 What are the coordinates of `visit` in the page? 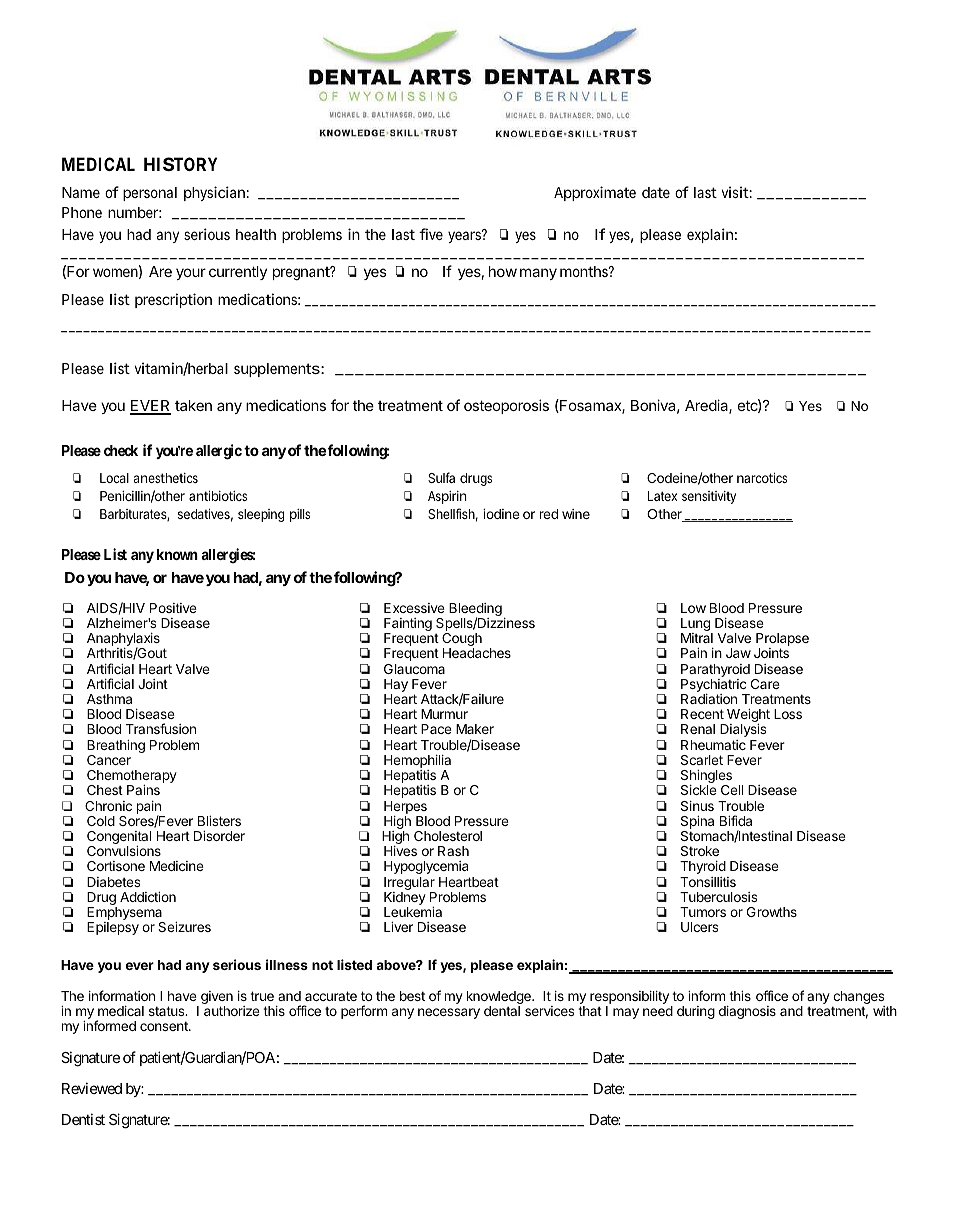 It's located at (736, 192).
